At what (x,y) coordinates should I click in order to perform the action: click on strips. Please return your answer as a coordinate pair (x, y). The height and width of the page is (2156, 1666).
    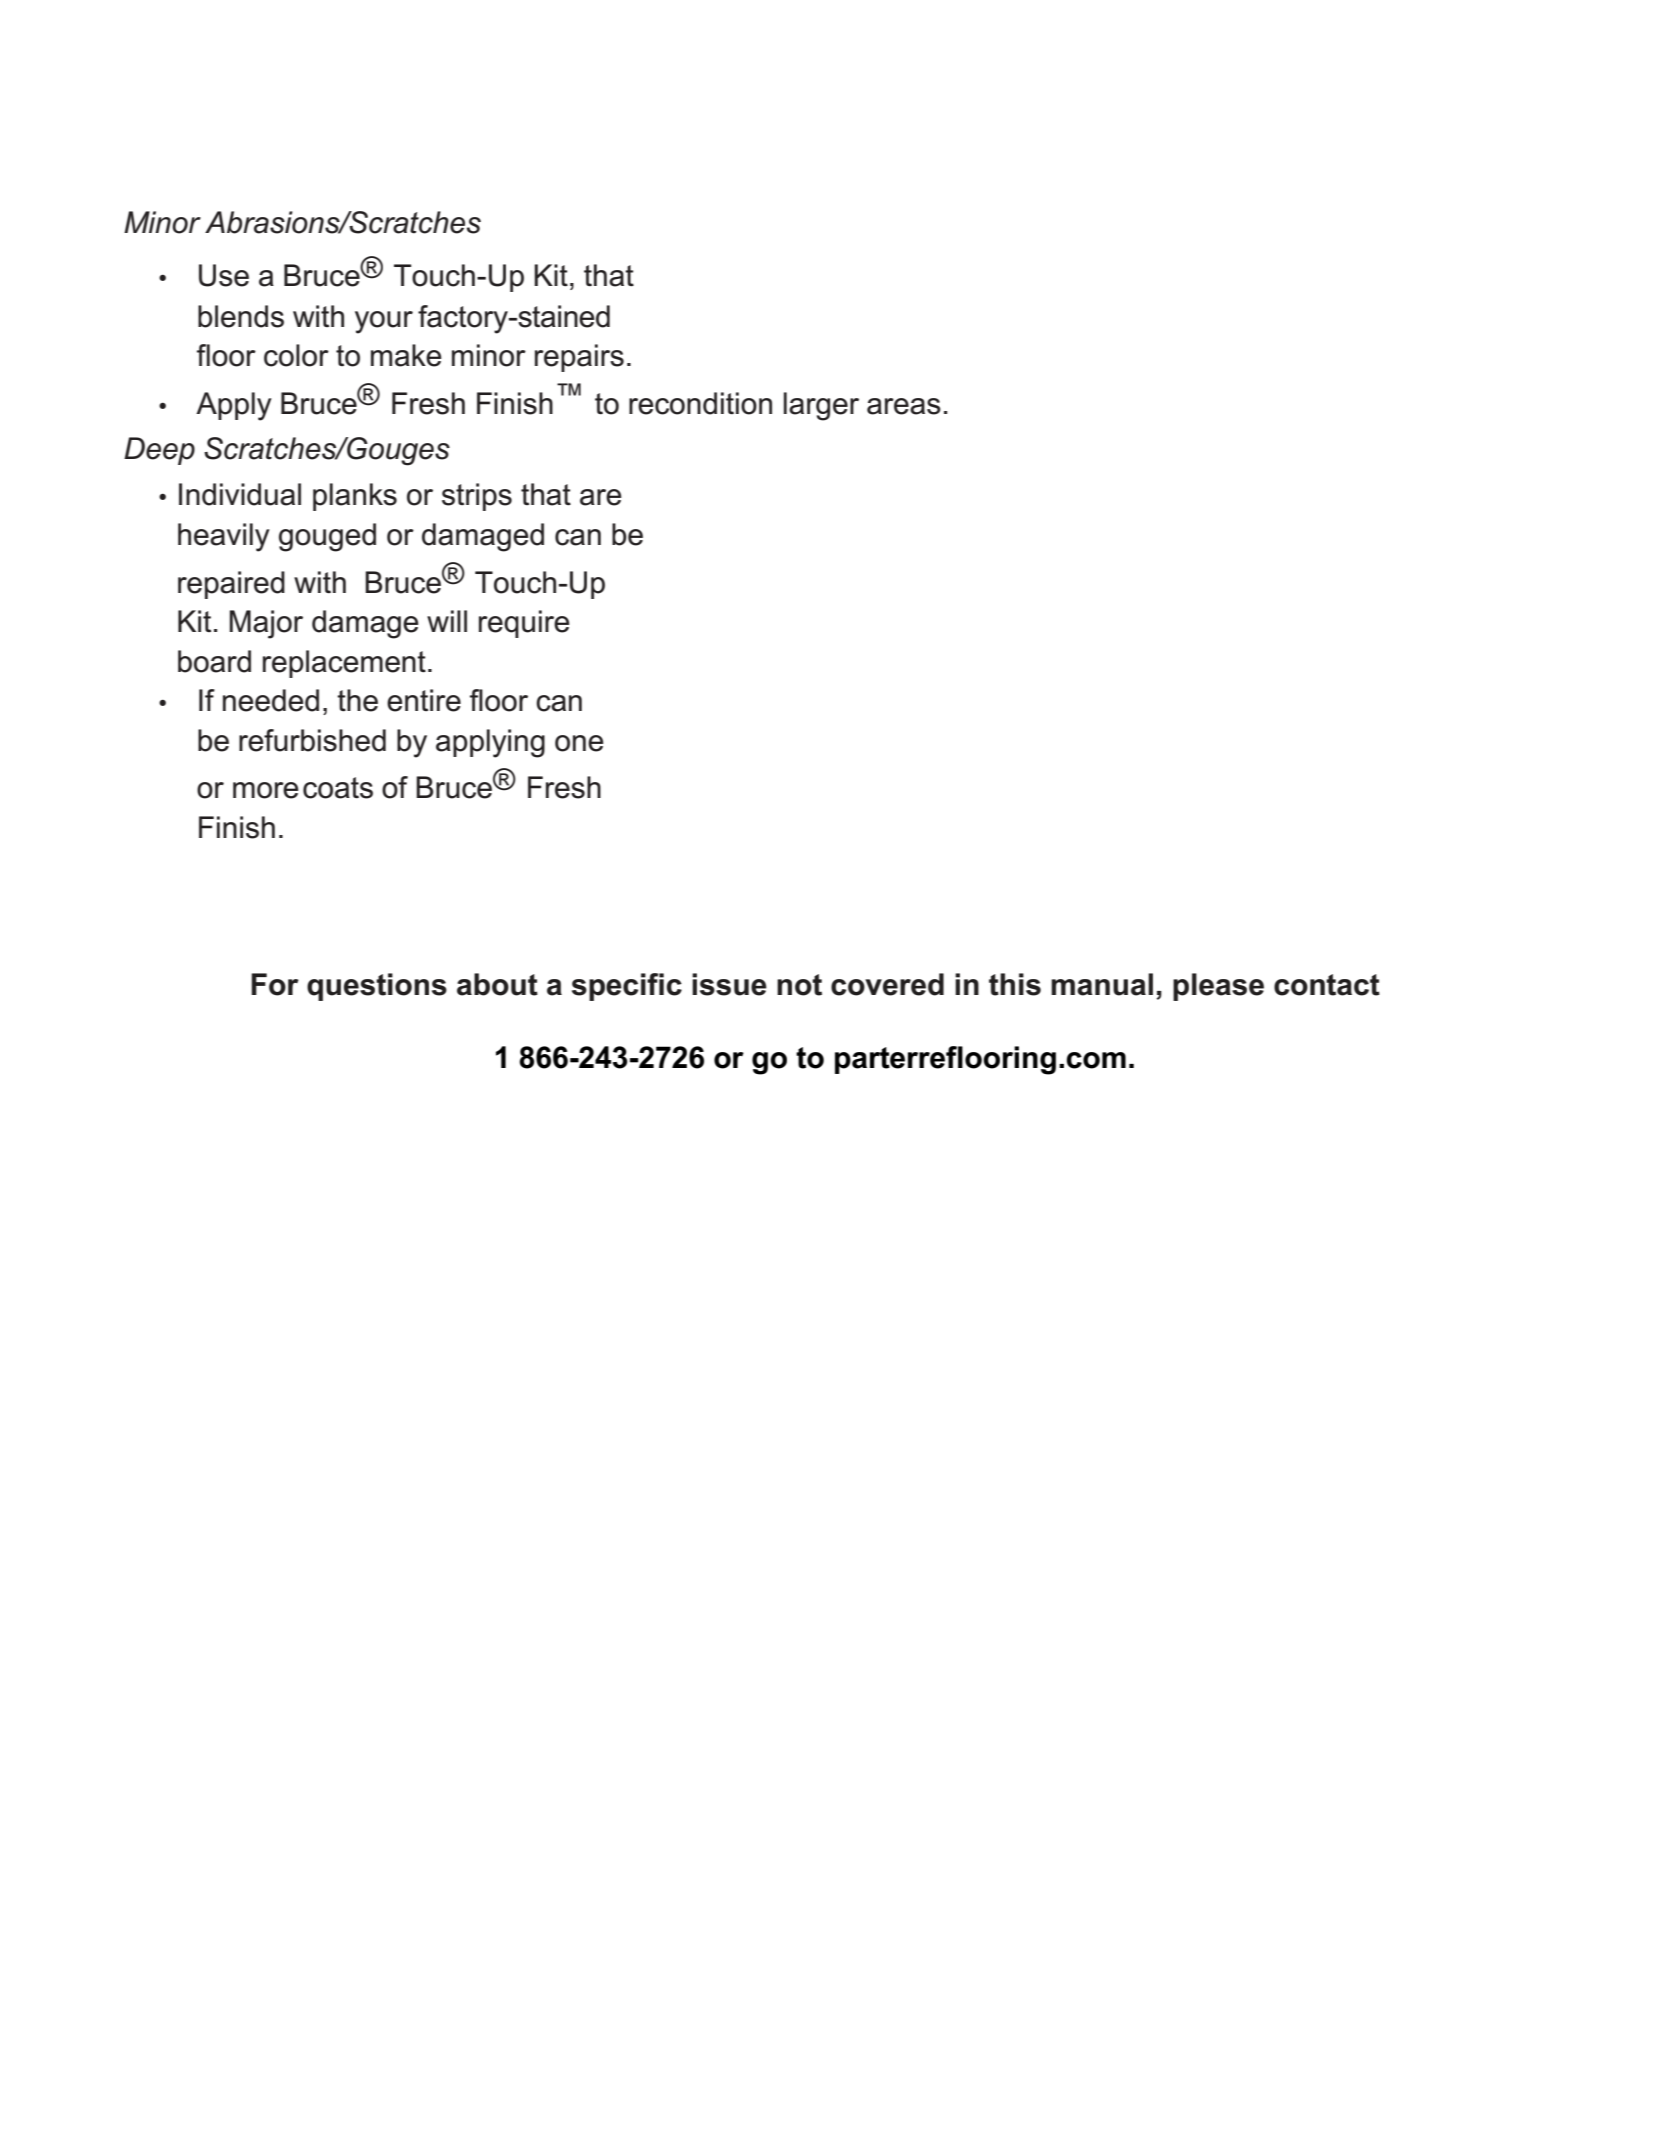
    Looking at the image, I should click on (477, 497).
